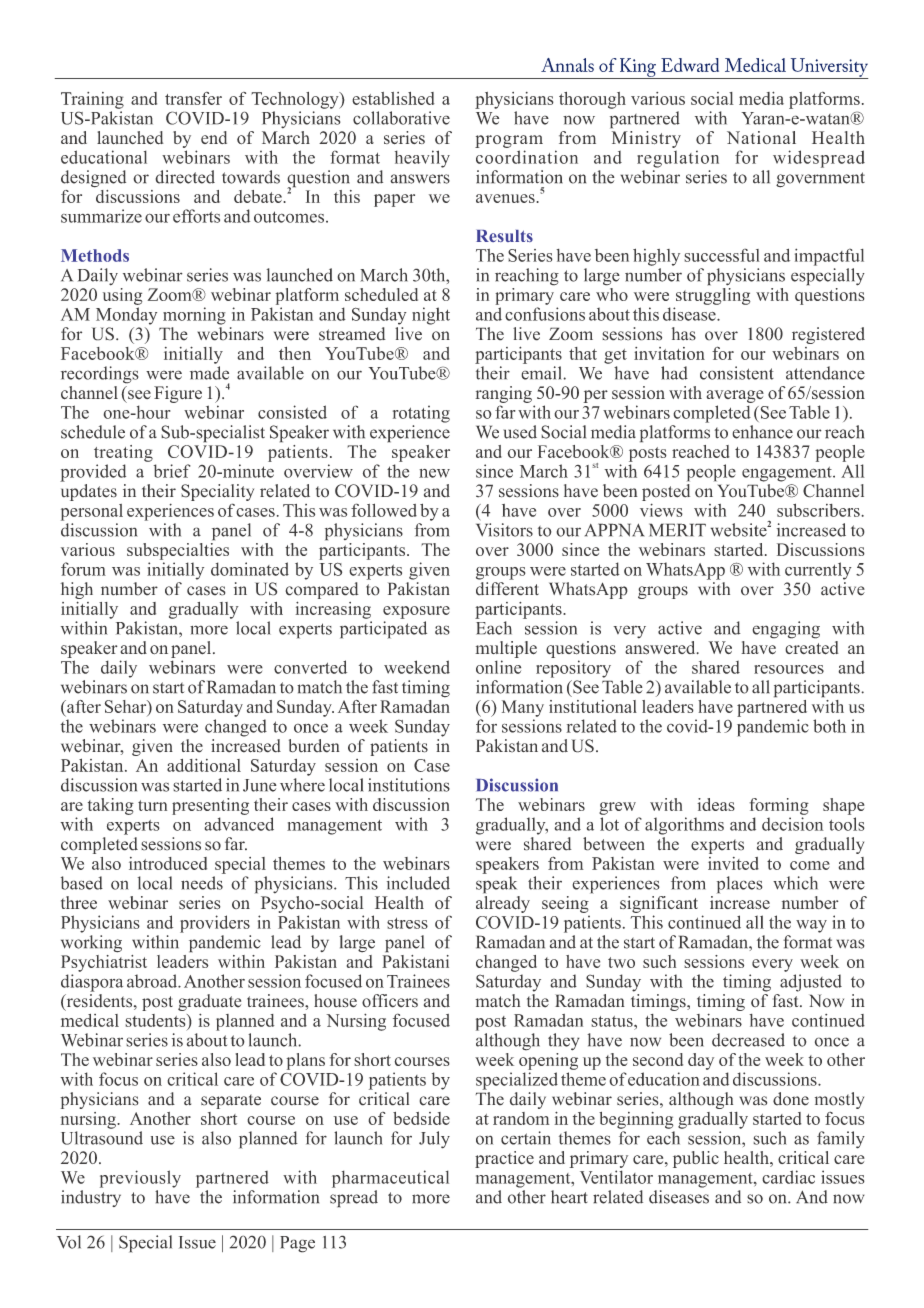 This page has width=924, height=1308. Describe the element at coordinates (788, 474) in the page. I see `engagement` at that location.
